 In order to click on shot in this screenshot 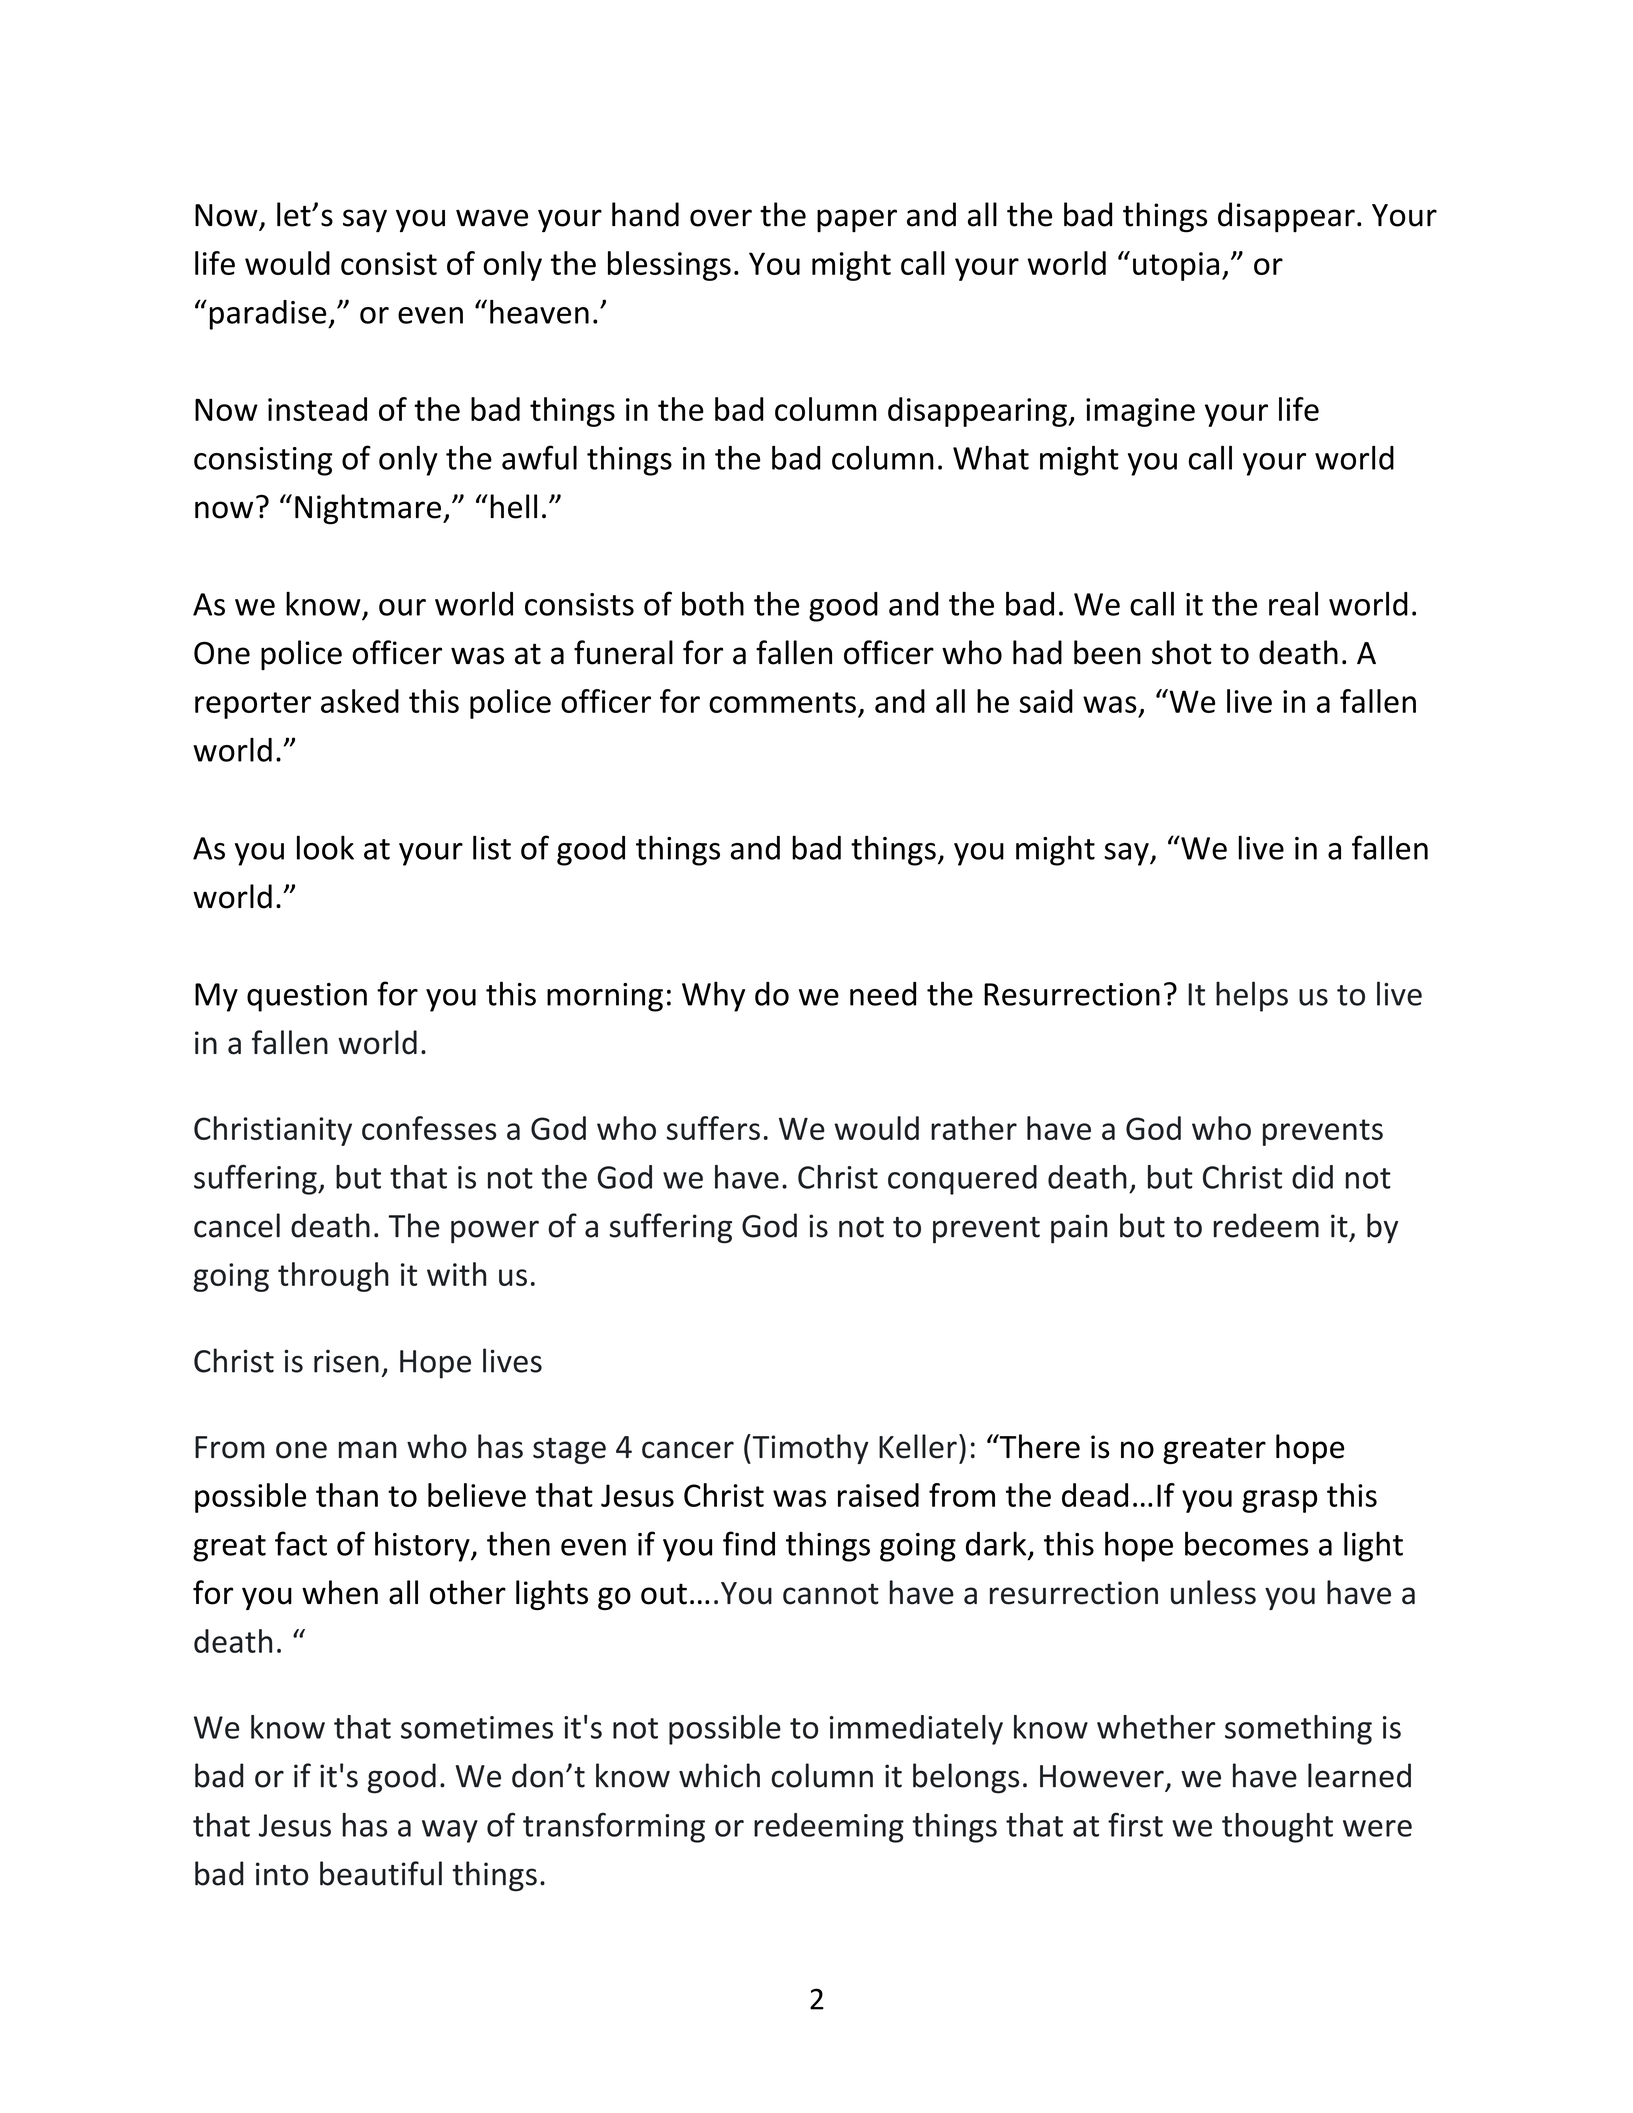, I will do `click(1182, 652)`.
